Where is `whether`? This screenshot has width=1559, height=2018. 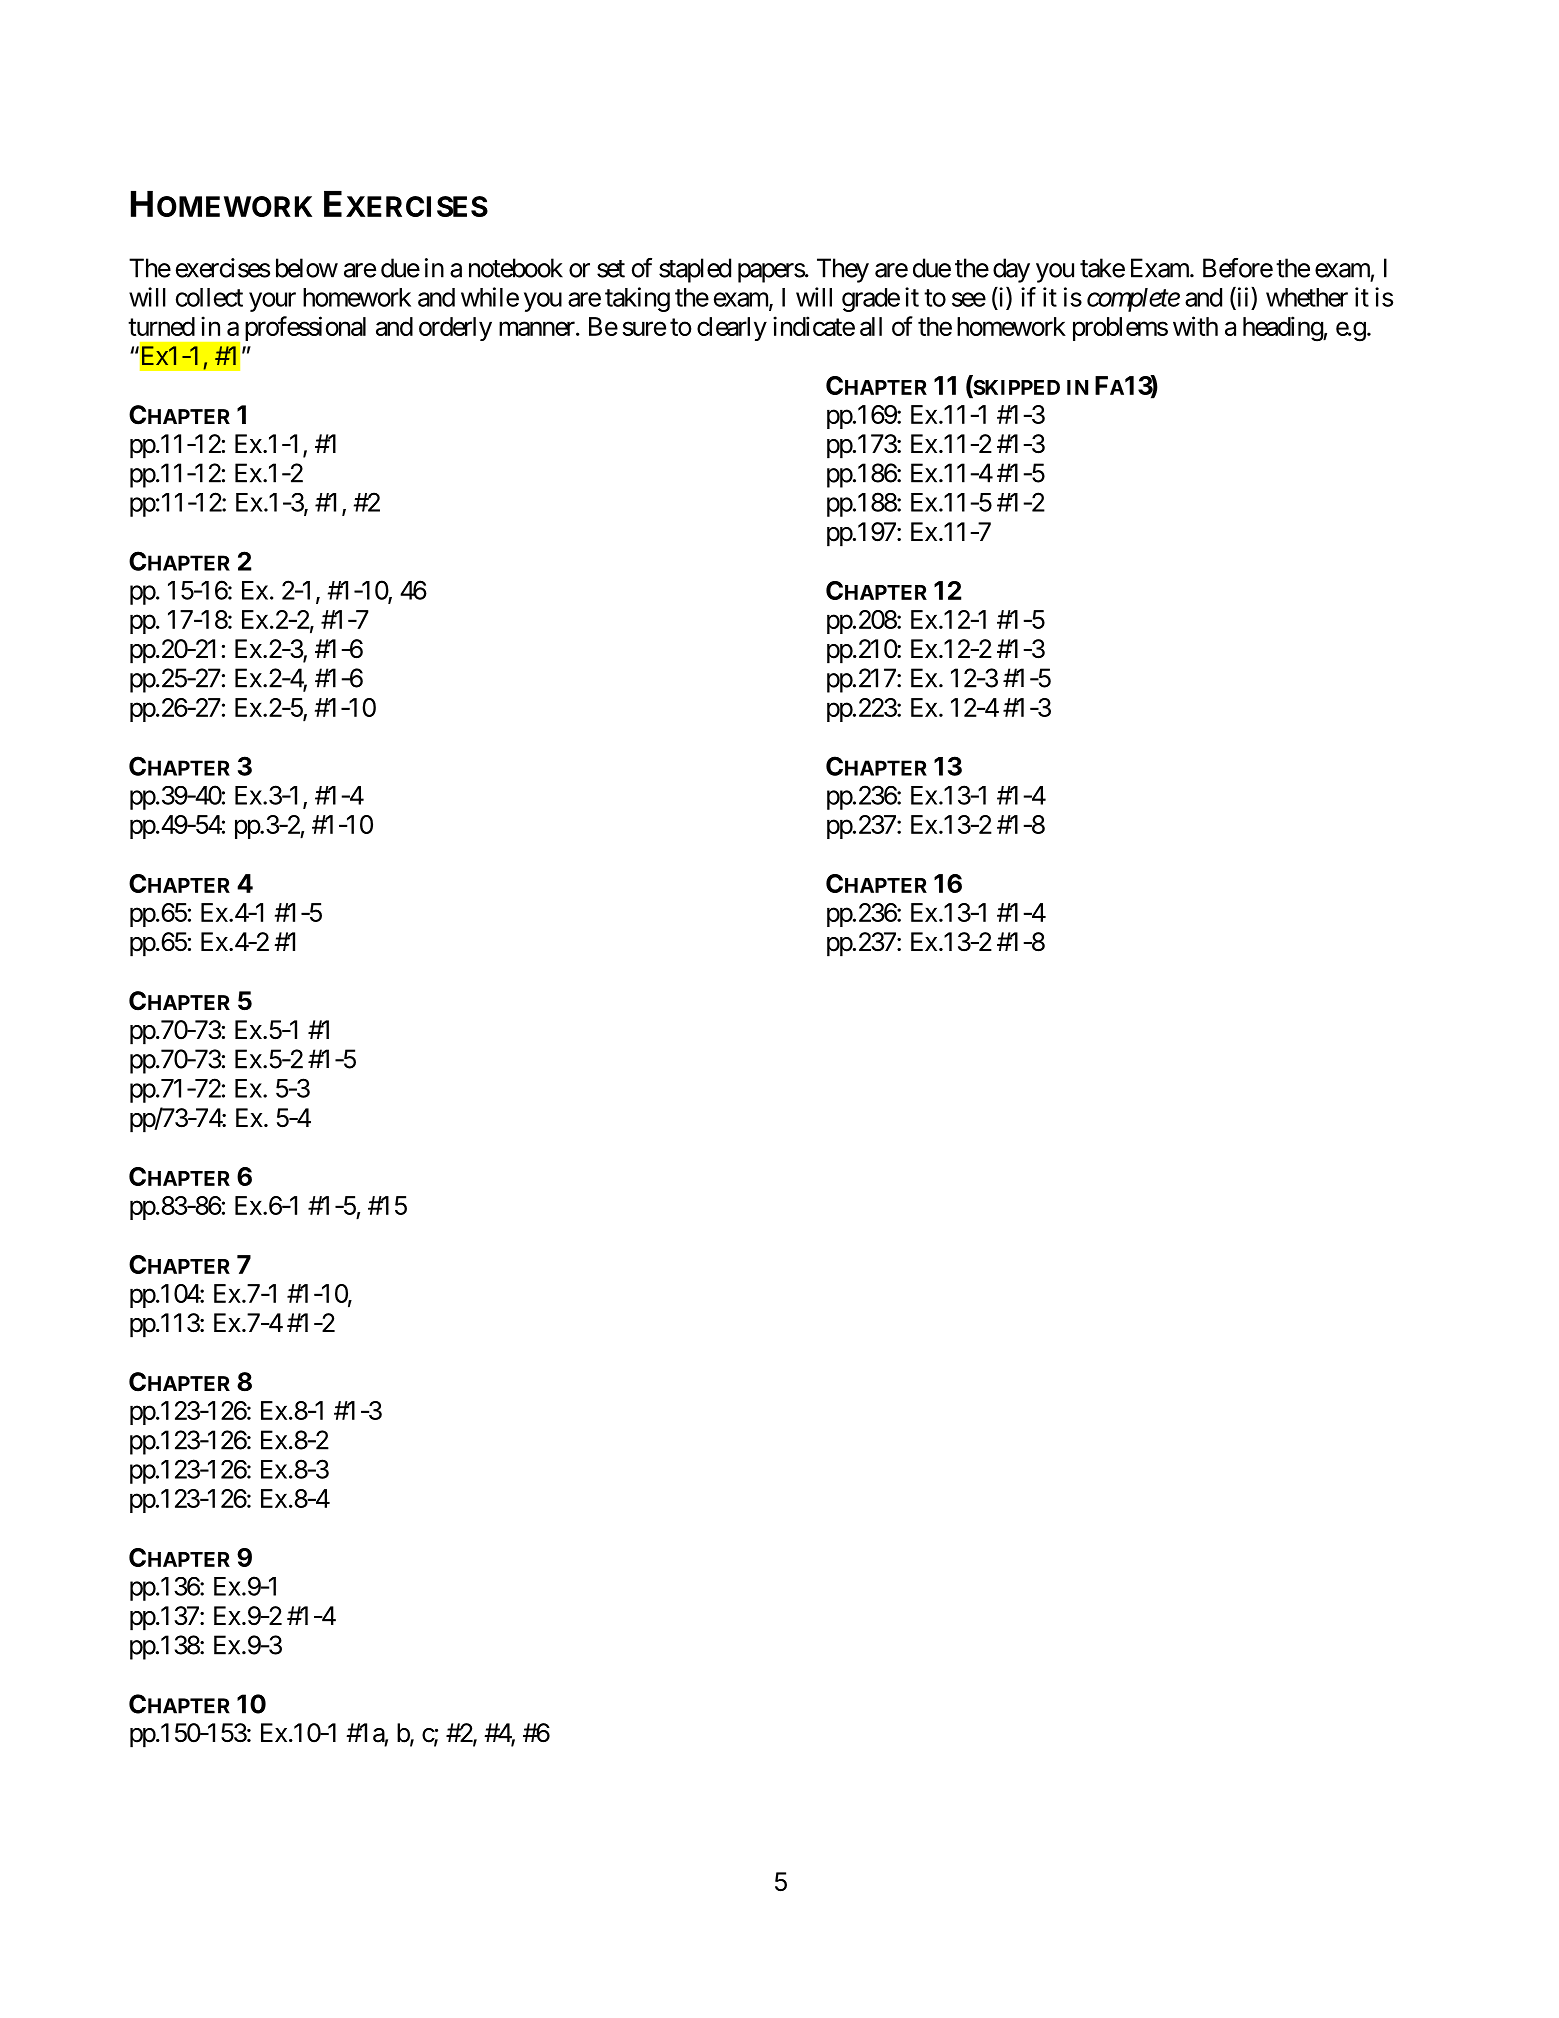 whether is located at coordinates (1307, 297).
